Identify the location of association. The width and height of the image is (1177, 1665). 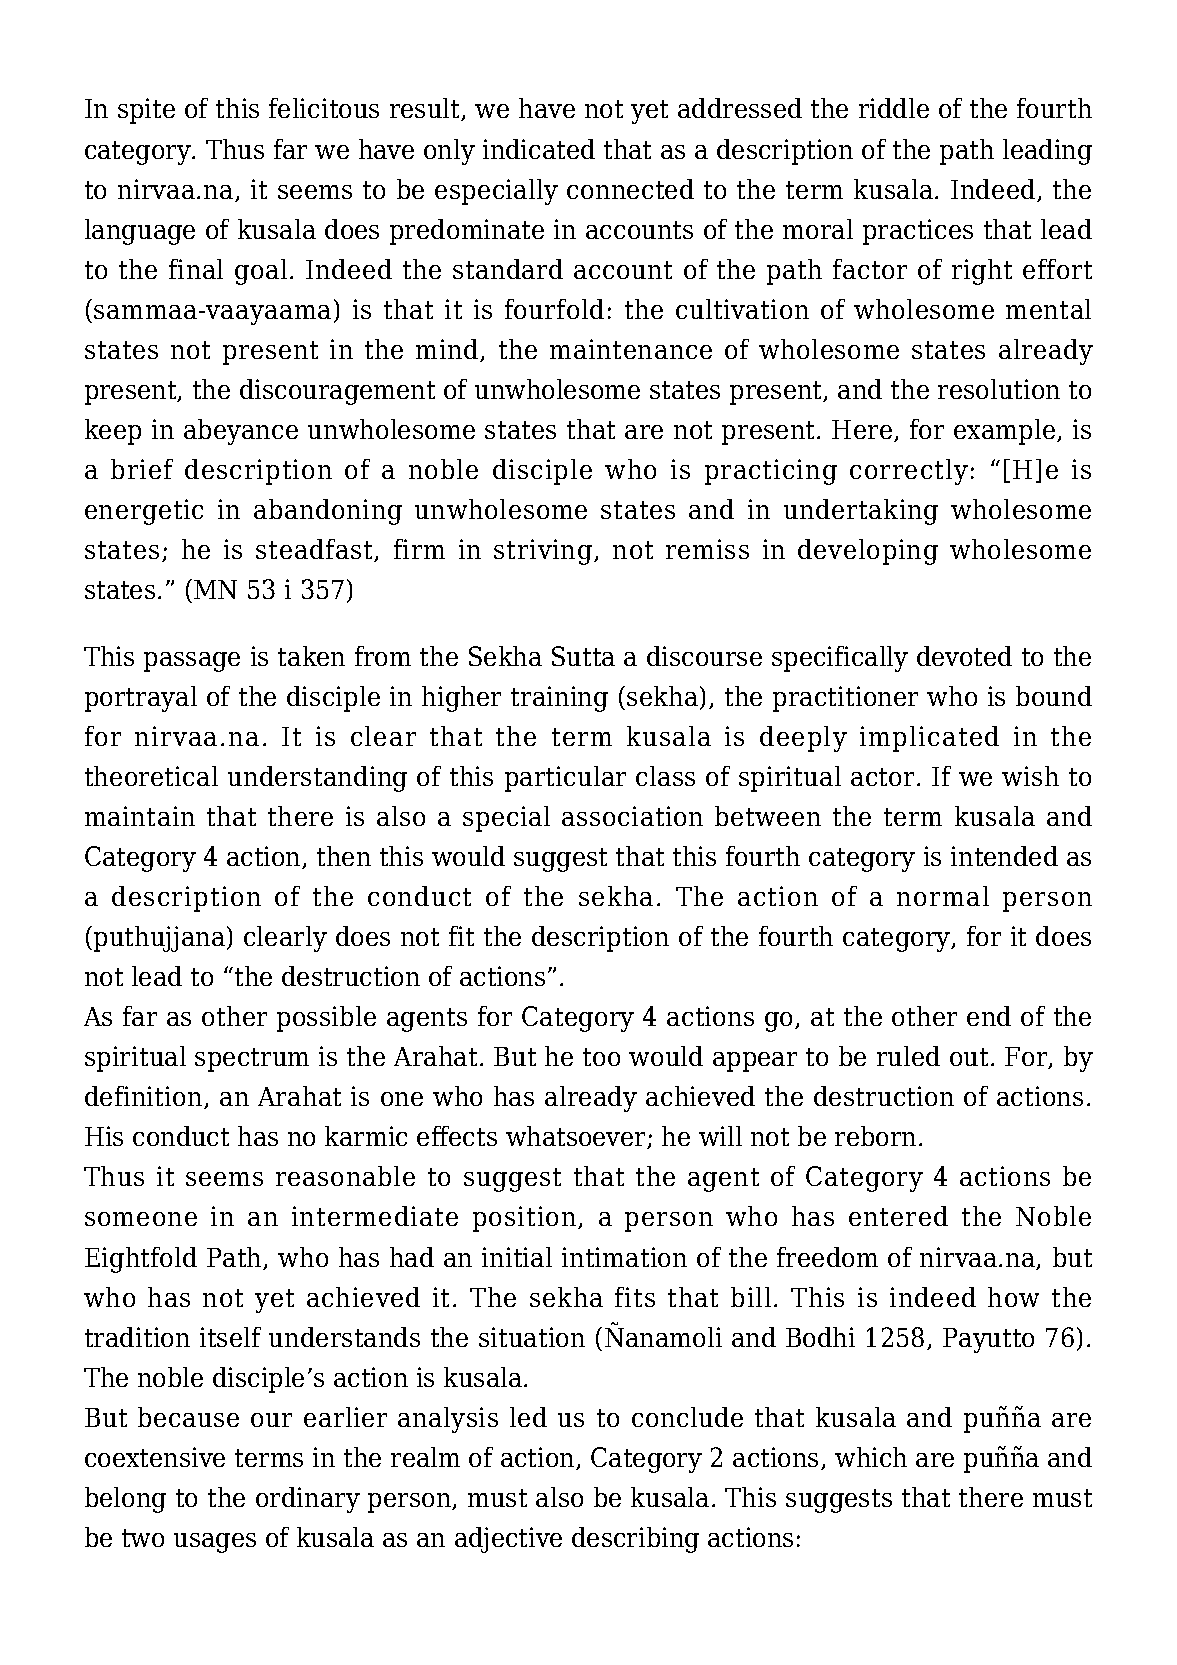
(632, 816).
